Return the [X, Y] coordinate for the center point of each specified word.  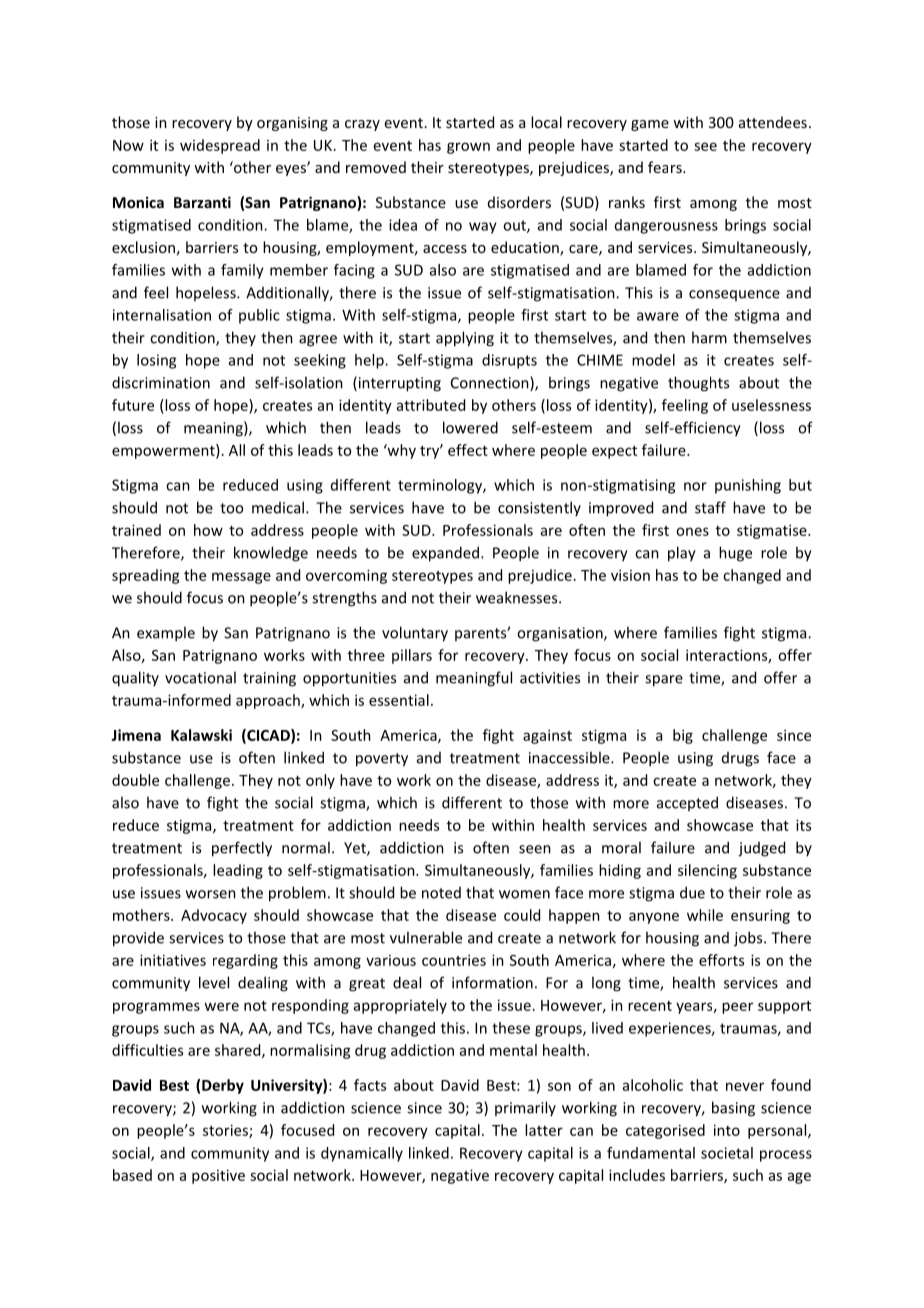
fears [666, 167]
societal [727, 1153]
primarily [525, 1108]
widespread [220, 146]
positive [218, 1176]
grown [468, 148]
